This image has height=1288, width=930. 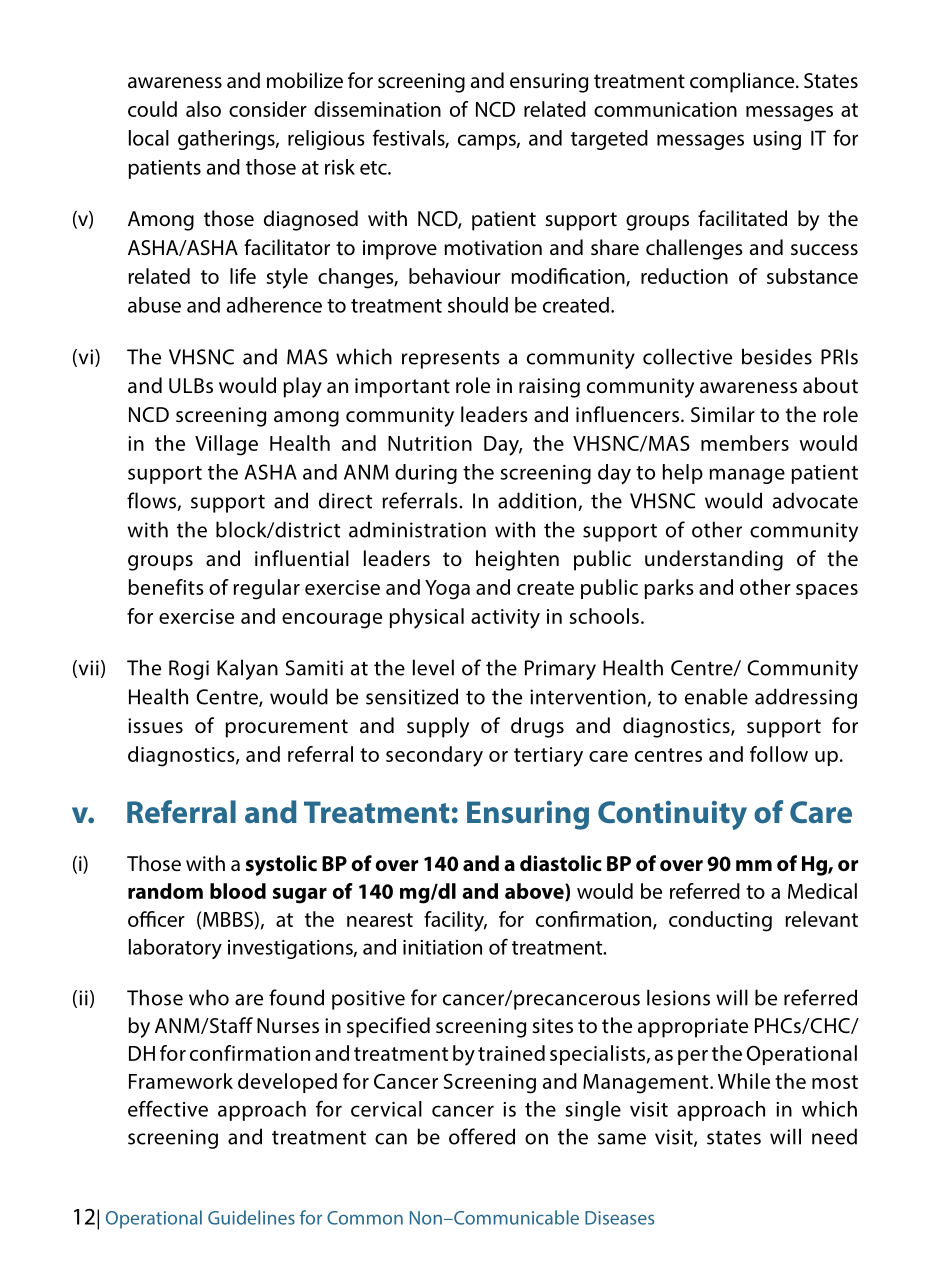 What do you see at coordinates (505, 619) in the image?
I see `activity` at bounding box center [505, 619].
